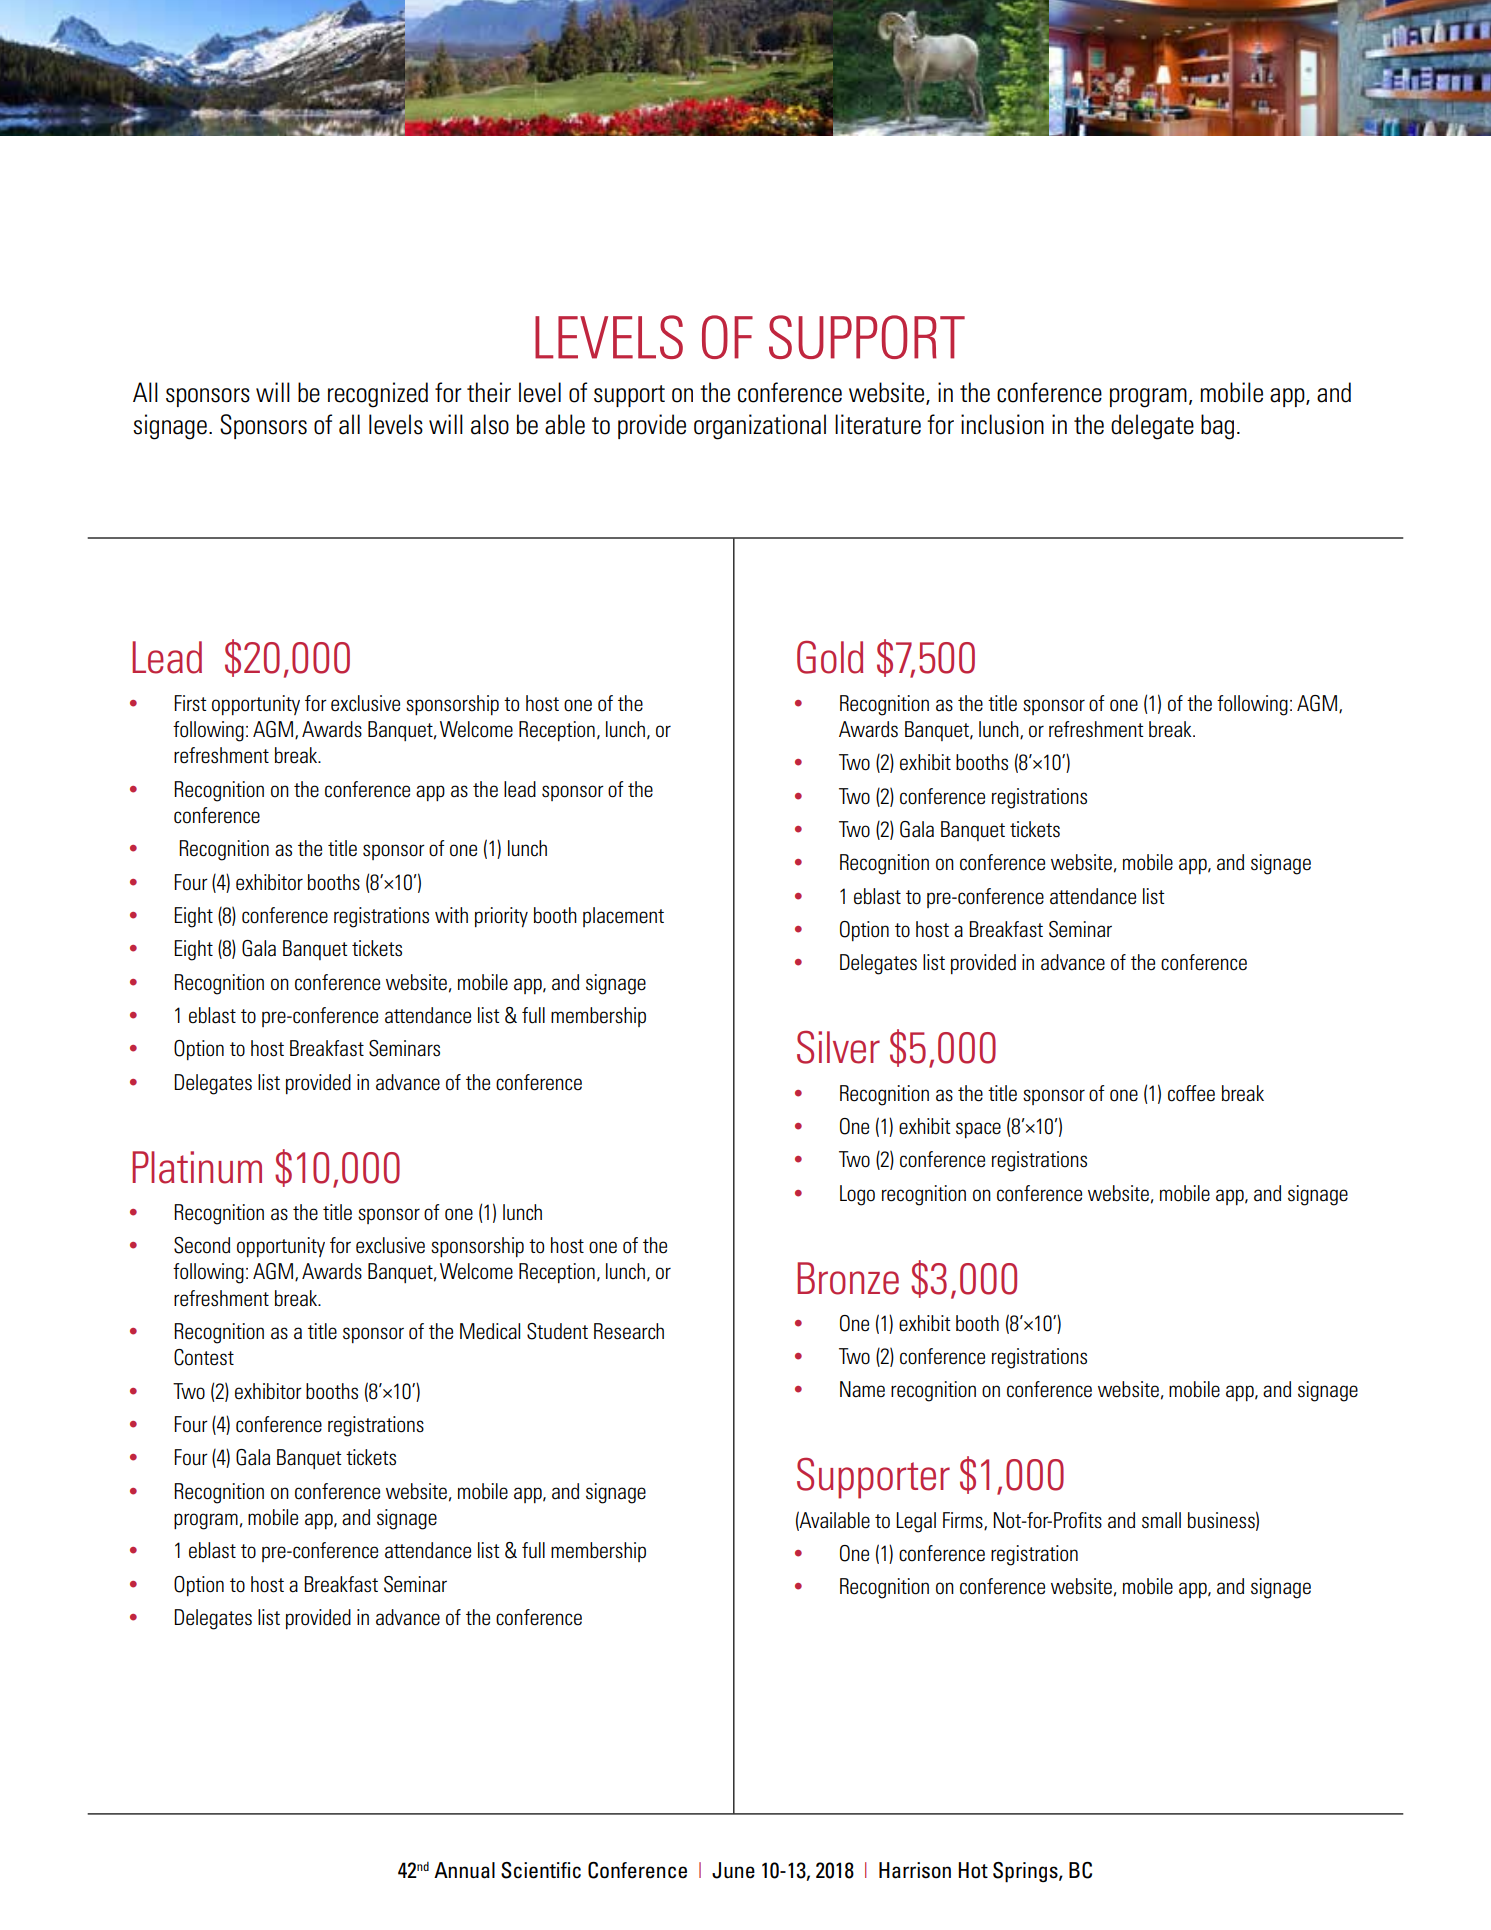 The width and height of the screenshot is (1491, 1930). I want to click on inclusion, so click(1002, 424).
